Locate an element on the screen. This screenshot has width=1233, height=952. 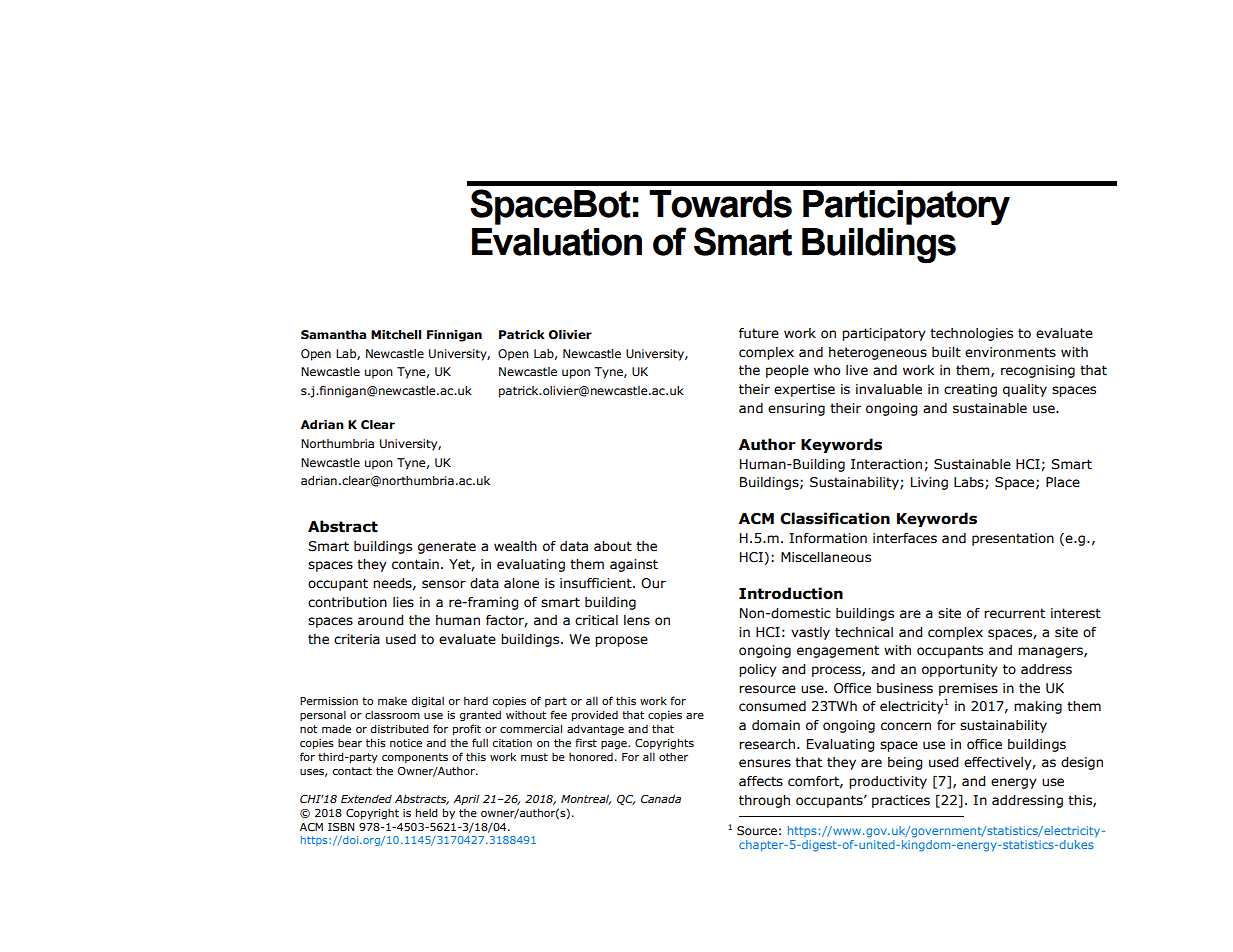
lies is located at coordinates (403, 602).
